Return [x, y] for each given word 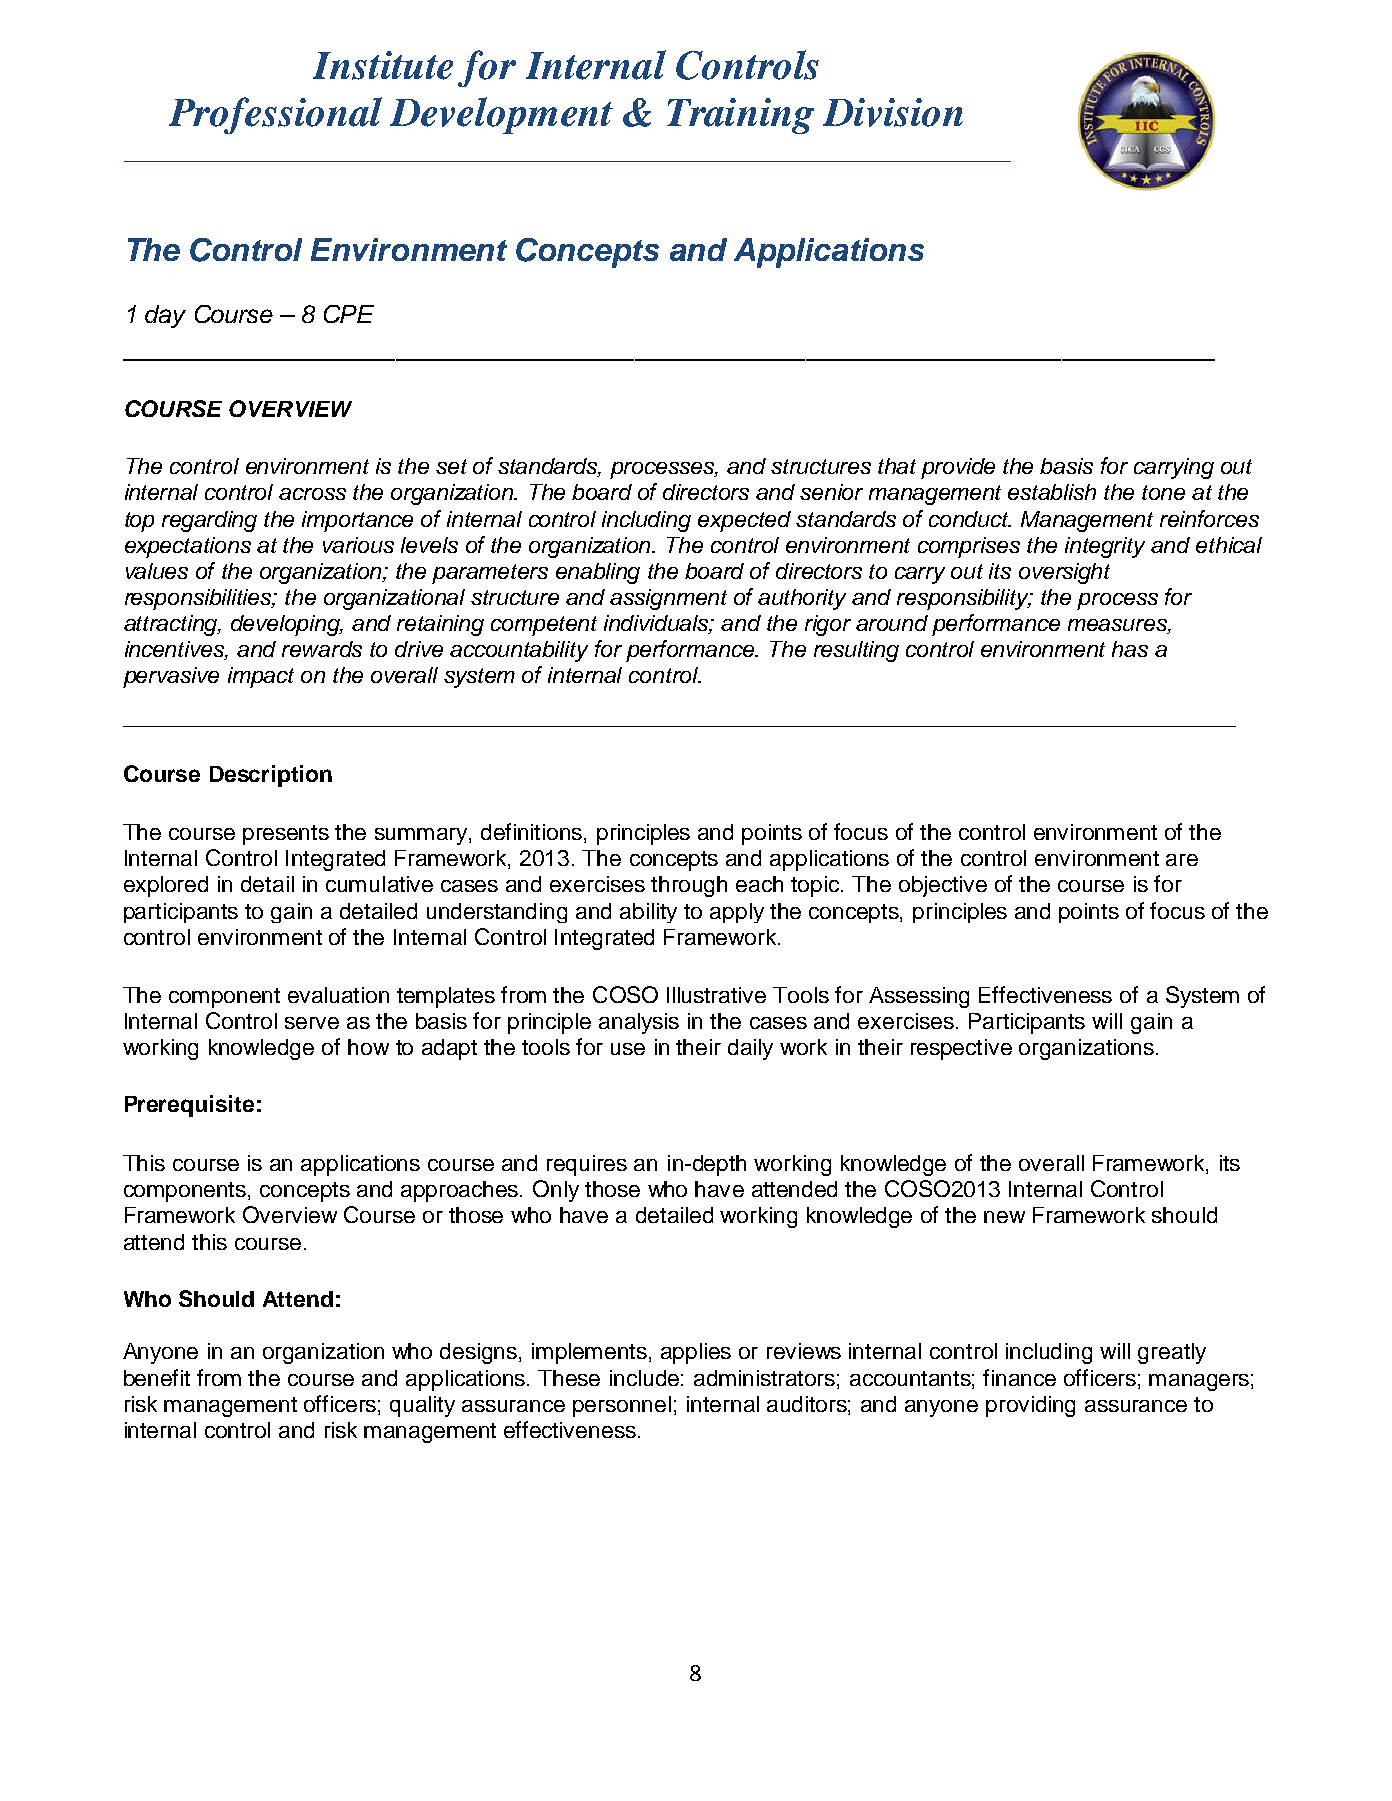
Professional [275, 115]
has [1130, 649]
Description [271, 776]
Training [740, 116]
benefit [157, 1377]
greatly [1172, 1353]
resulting [856, 651]
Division [893, 112]
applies [696, 1353]
